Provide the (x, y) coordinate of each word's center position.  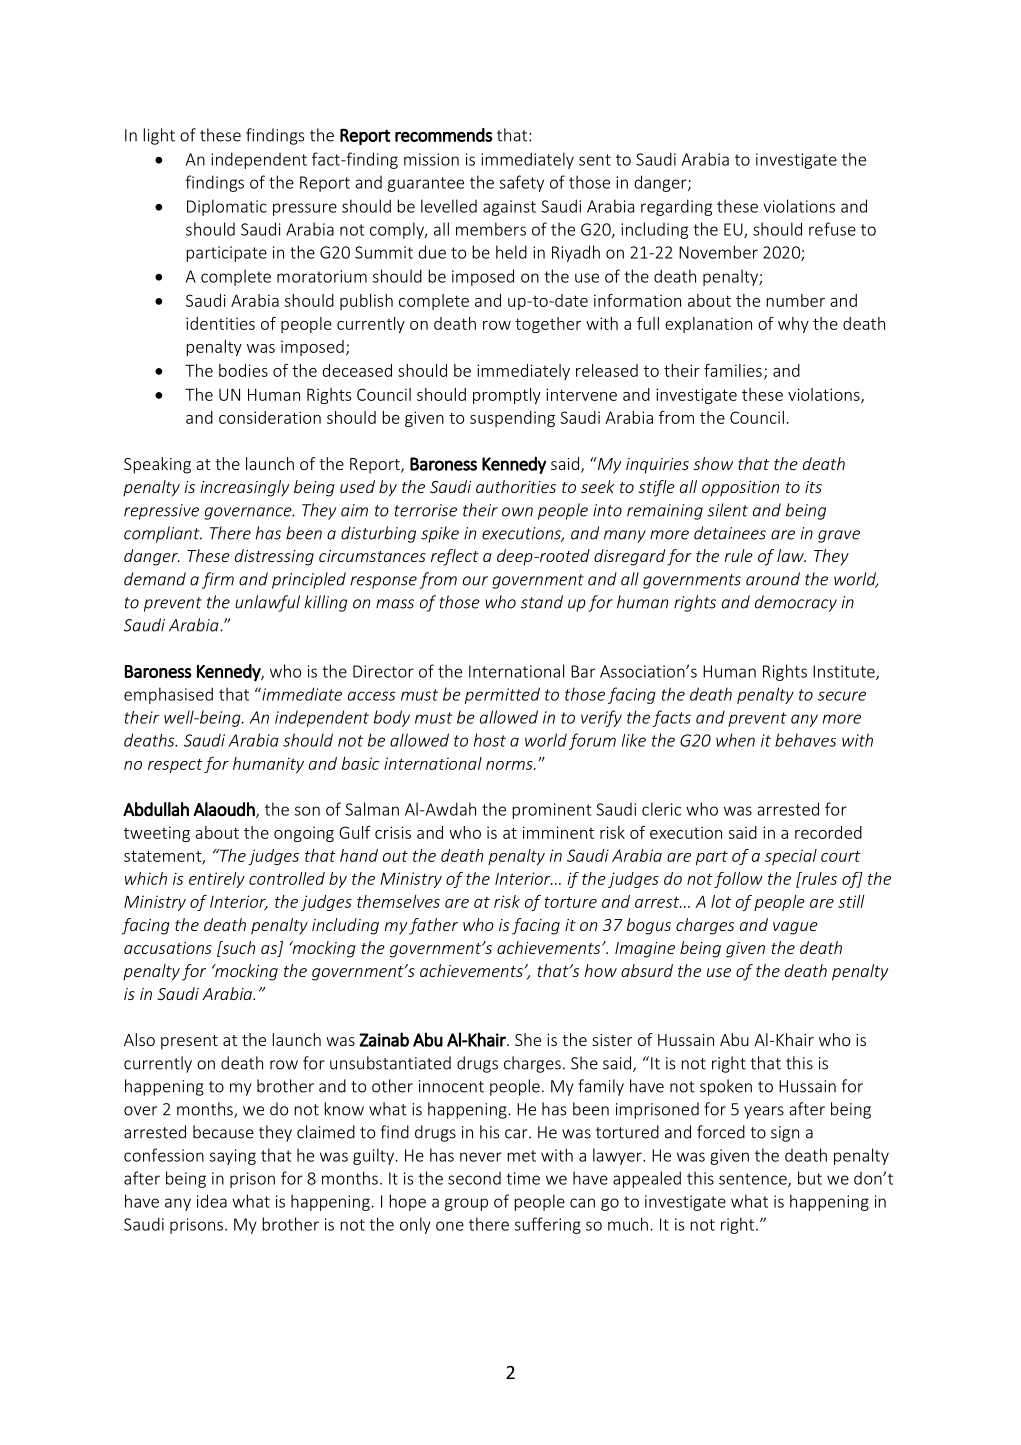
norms (510, 765)
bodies (243, 370)
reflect (455, 557)
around (773, 579)
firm (218, 580)
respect (175, 765)
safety (522, 183)
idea (212, 1201)
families (733, 370)
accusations (168, 948)
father (433, 926)
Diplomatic (227, 207)
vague (795, 928)
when (735, 740)
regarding (676, 207)
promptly (507, 396)
